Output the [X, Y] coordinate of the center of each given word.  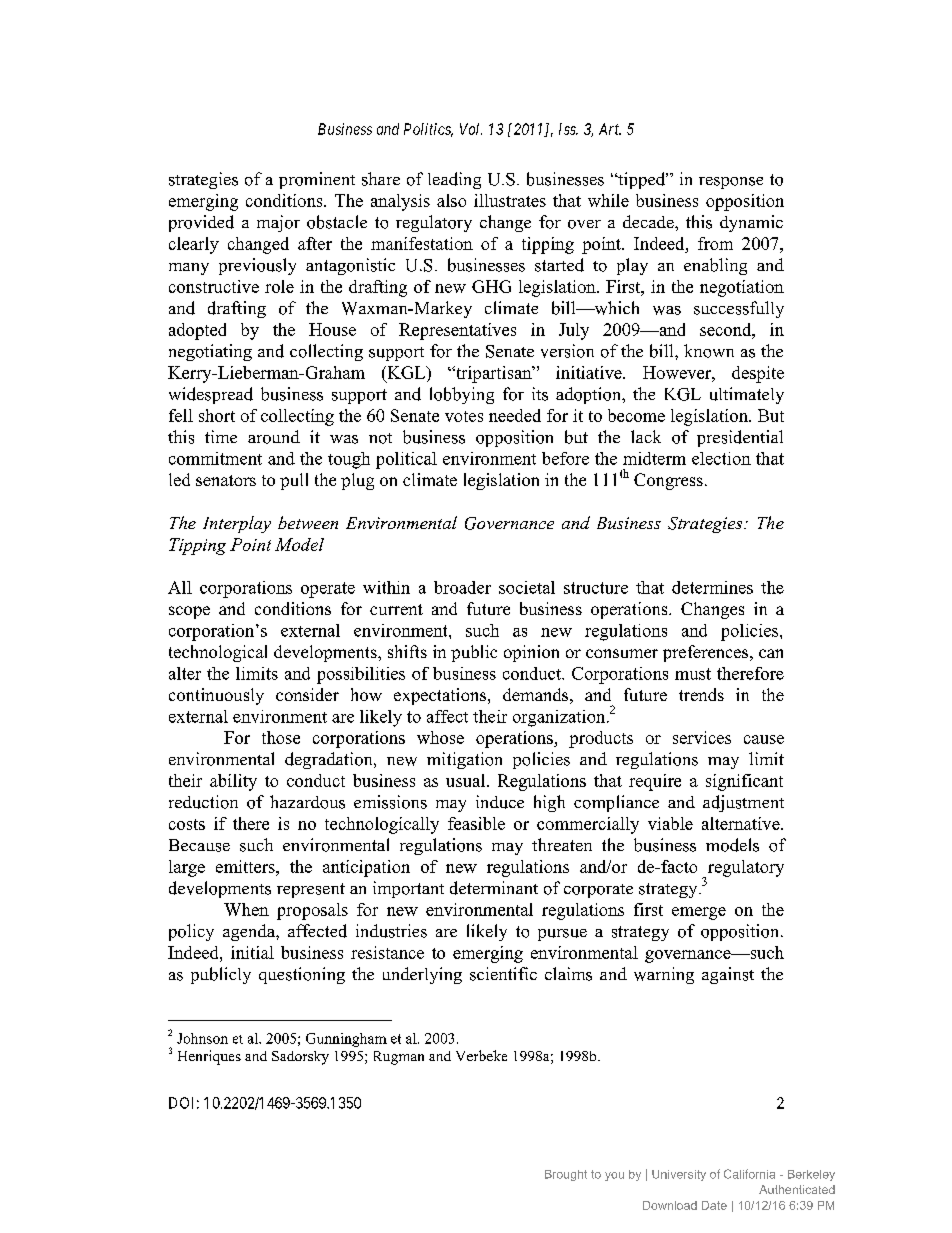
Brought [566, 1175]
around [274, 437]
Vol [471, 129]
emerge [699, 913]
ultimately [747, 395]
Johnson [202, 1038]
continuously [216, 696]
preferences [707, 653]
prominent [317, 180]
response [731, 183]
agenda [250, 932]
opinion [531, 653]
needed [515, 415]
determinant [494, 888]
